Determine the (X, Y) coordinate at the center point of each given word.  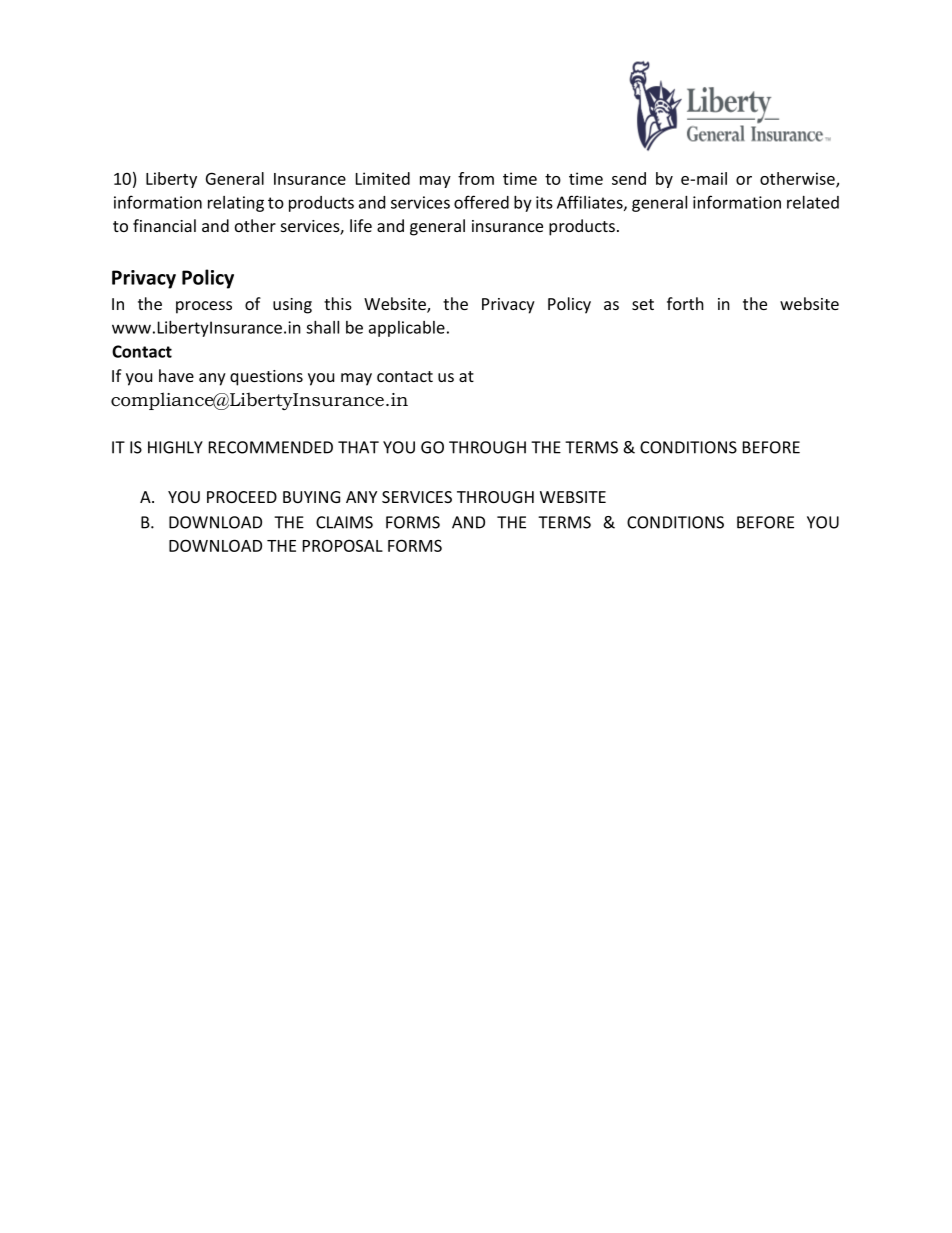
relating (236, 204)
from (476, 178)
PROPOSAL (343, 545)
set (643, 304)
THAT (358, 447)
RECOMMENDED (271, 447)
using (292, 306)
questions (266, 378)
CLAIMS (344, 522)
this (338, 303)
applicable (407, 329)
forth (685, 303)
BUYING (311, 497)
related (813, 202)
